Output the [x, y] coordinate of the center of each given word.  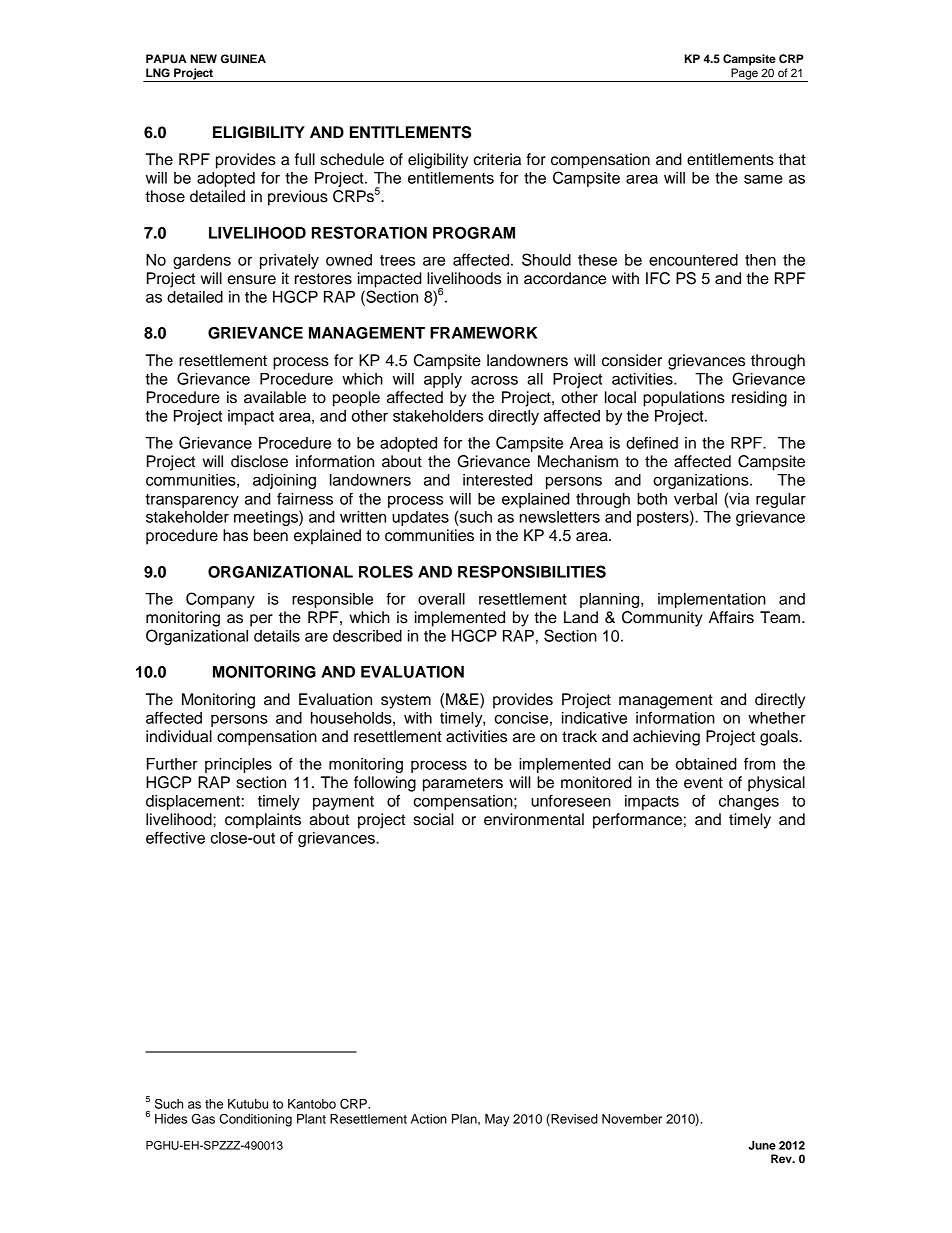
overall [441, 599]
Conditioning [255, 1120]
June [762, 1145]
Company [220, 600]
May [497, 1120]
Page [744, 75]
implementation [712, 600]
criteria [497, 159]
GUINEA [243, 59]
